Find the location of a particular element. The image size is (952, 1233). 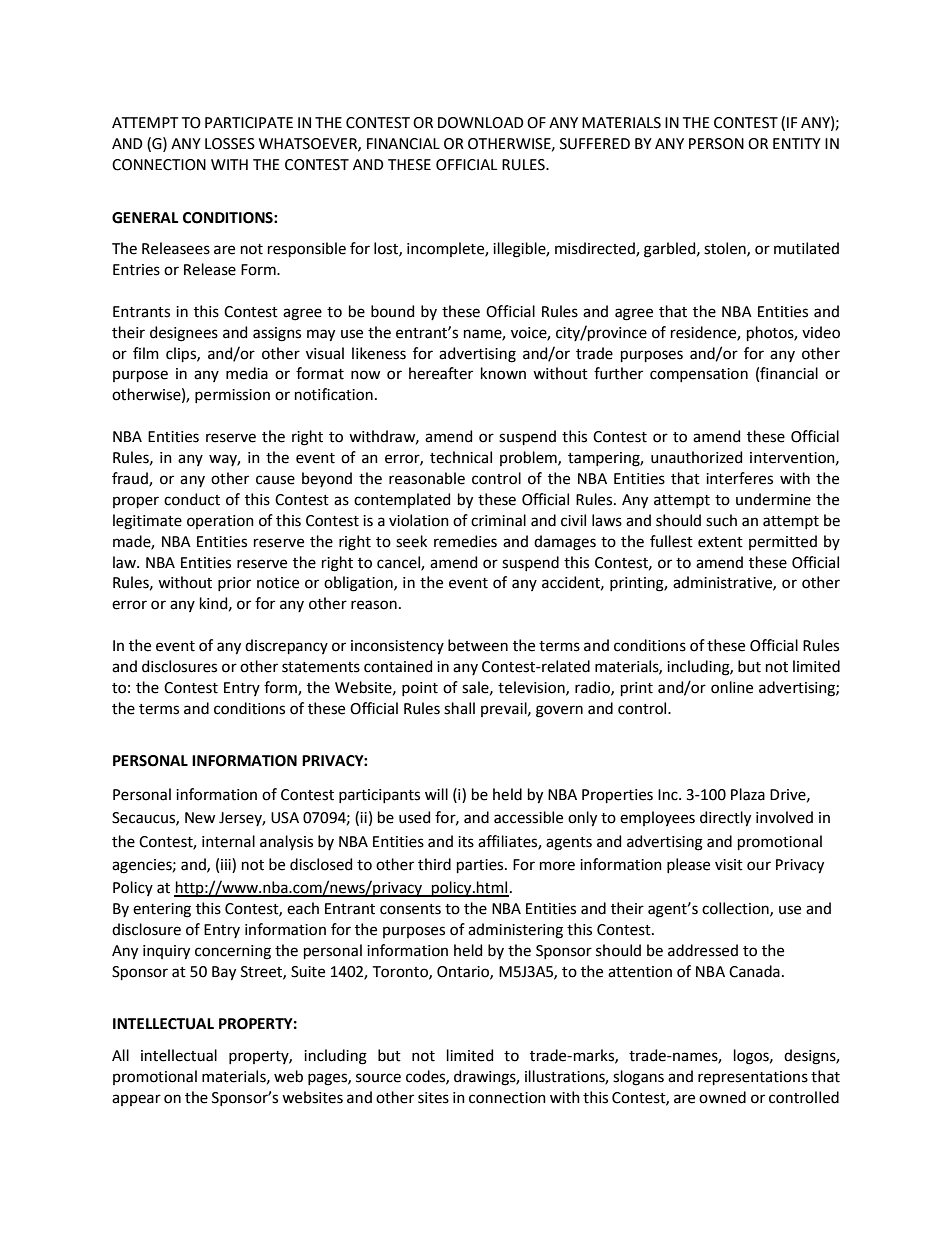

ENTITY is located at coordinates (797, 143).
